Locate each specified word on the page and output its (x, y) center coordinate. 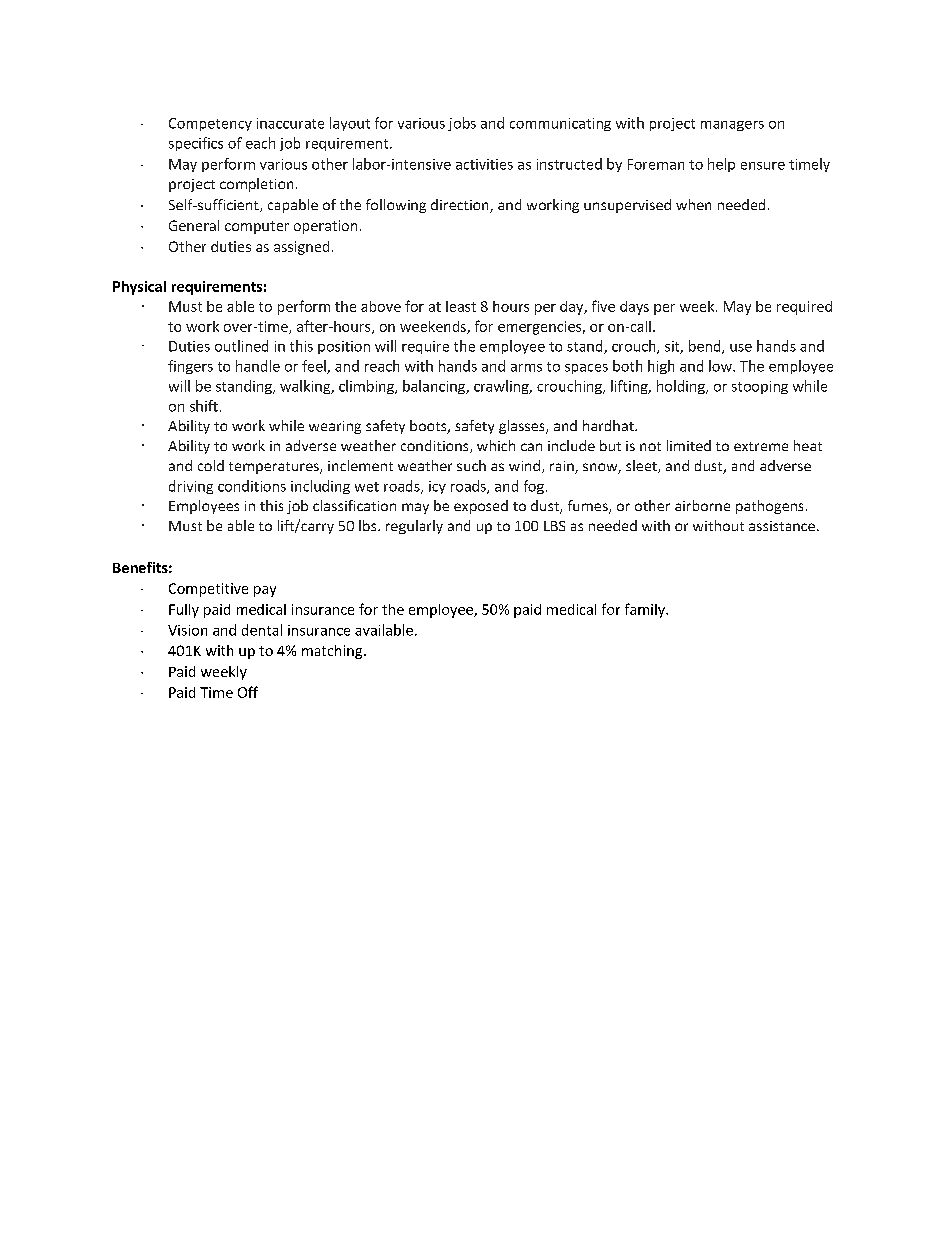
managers (732, 126)
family (646, 610)
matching (333, 652)
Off (248, 692)
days (634, 308)
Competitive (208, 590)
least (461, 306)
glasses (523, 427)
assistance (782, 526)
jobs (462, 124)
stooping (760, 387)
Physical (139, 288)
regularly (414, 527)
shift (204, 406)
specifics (196, 144)
